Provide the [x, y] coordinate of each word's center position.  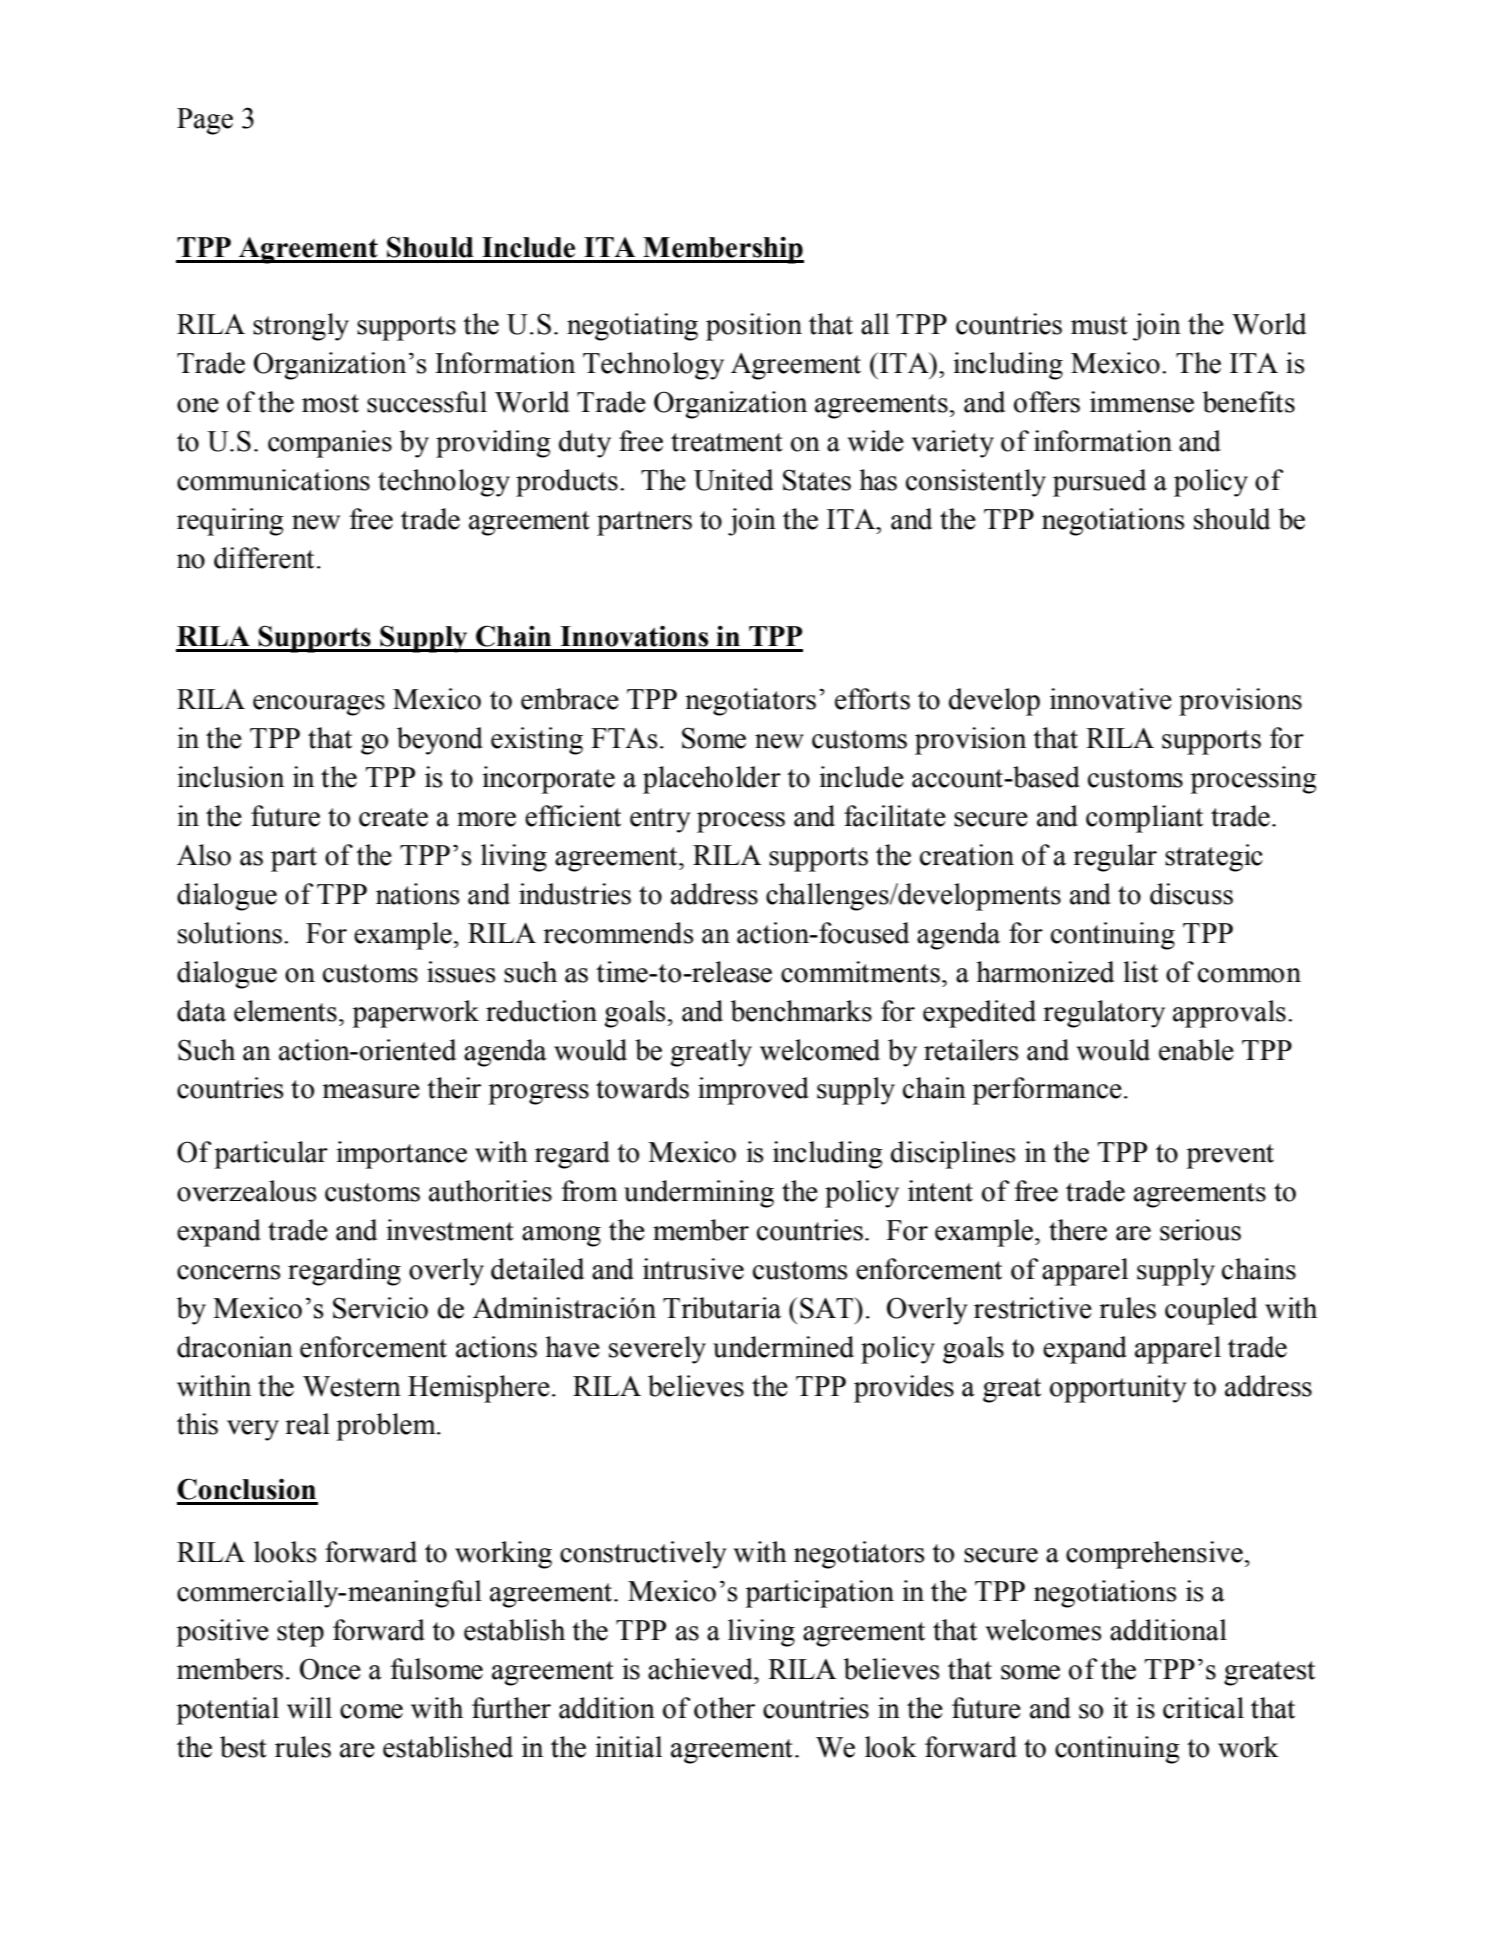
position [754, 327]
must [1099, 325]
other [724, 1708]
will [309, 1708]
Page [205, 121]
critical [1203, 1708]
